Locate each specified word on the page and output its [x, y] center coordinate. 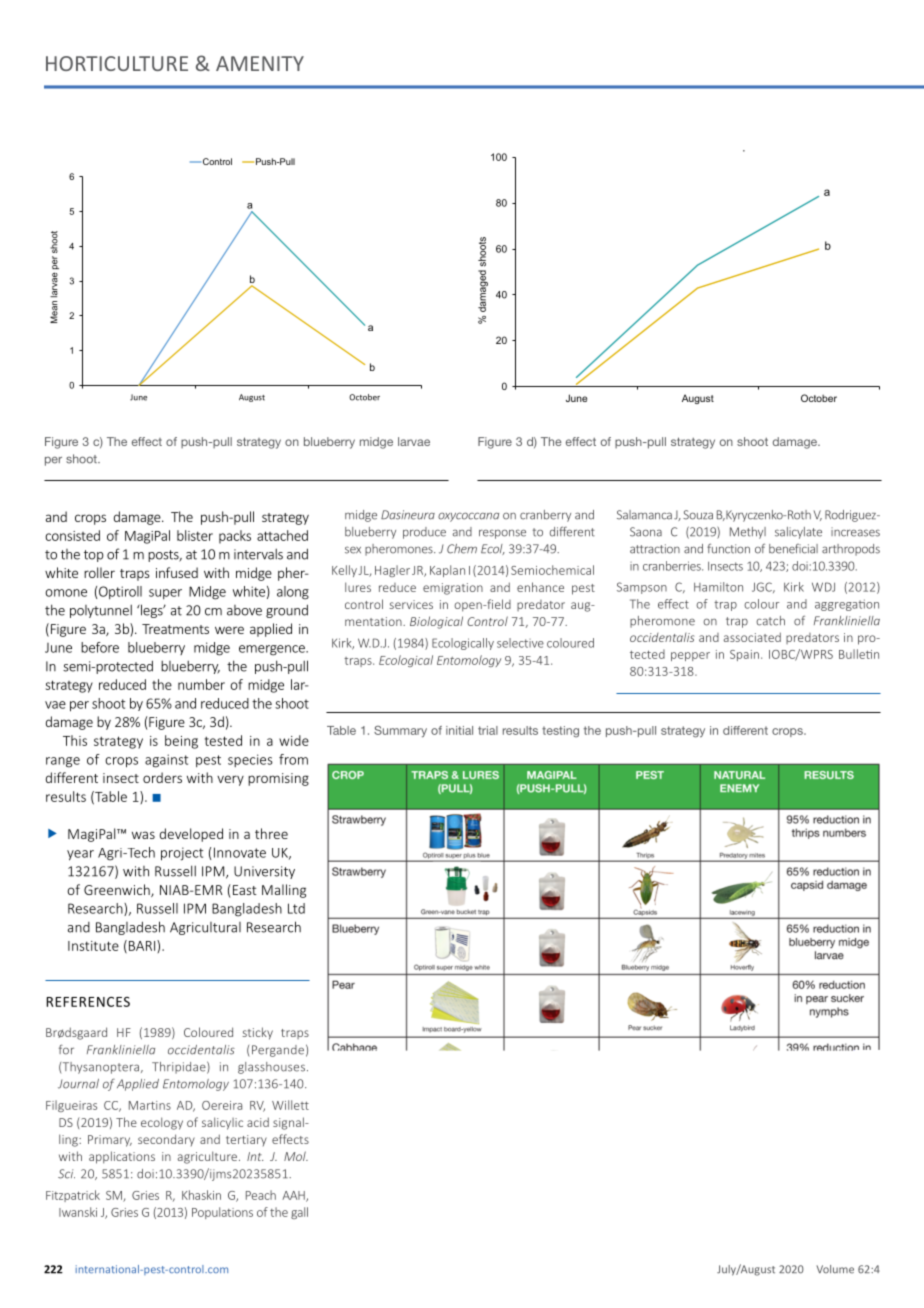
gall [299, 1213]
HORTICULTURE [117, 63]
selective [520, 643]
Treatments [175, 629]
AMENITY [260, 63]
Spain [744, 655]
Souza [698, 515]
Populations [222, 1213]
